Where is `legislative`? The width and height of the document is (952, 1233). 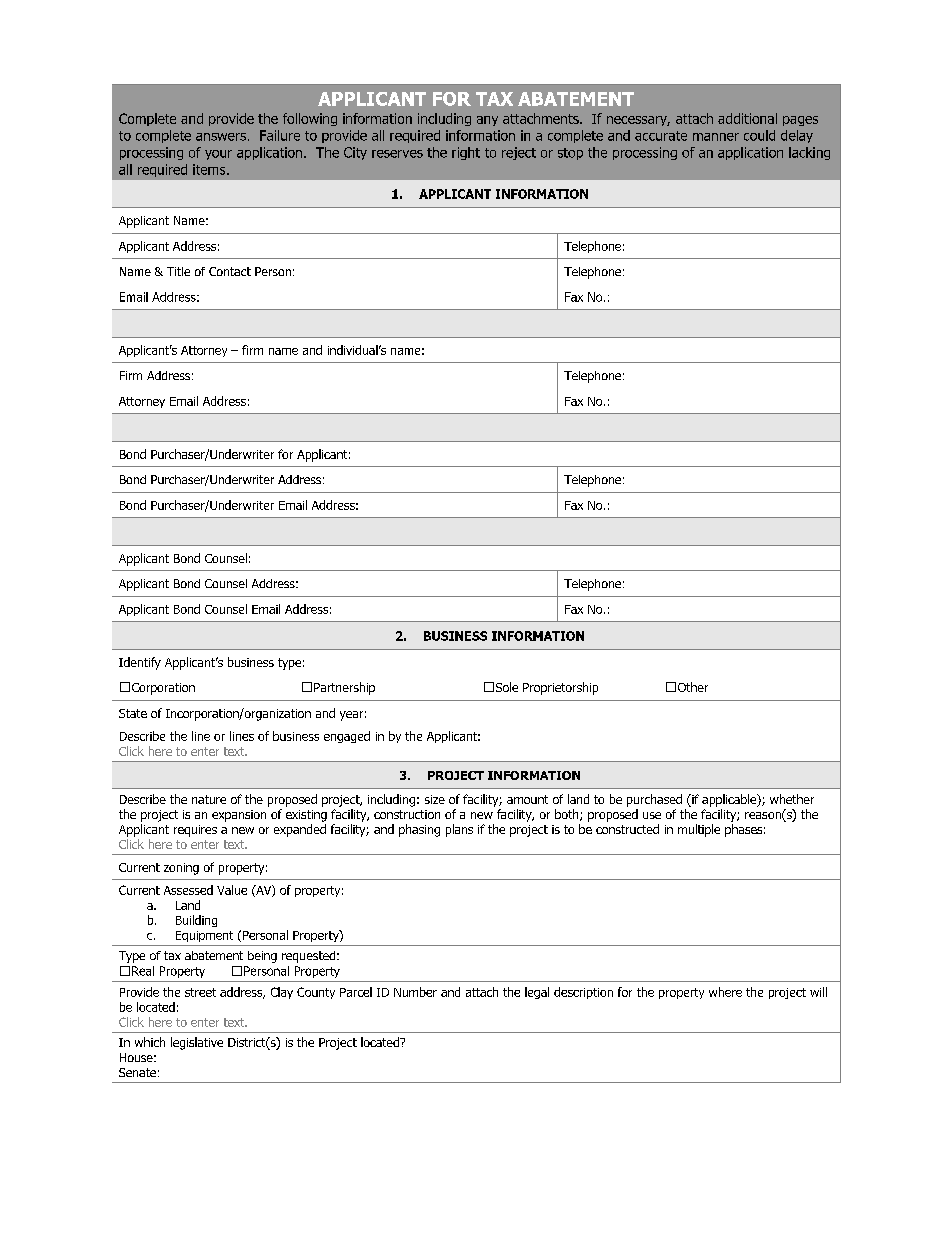
legislative is located at coordinates (197, 1043).
